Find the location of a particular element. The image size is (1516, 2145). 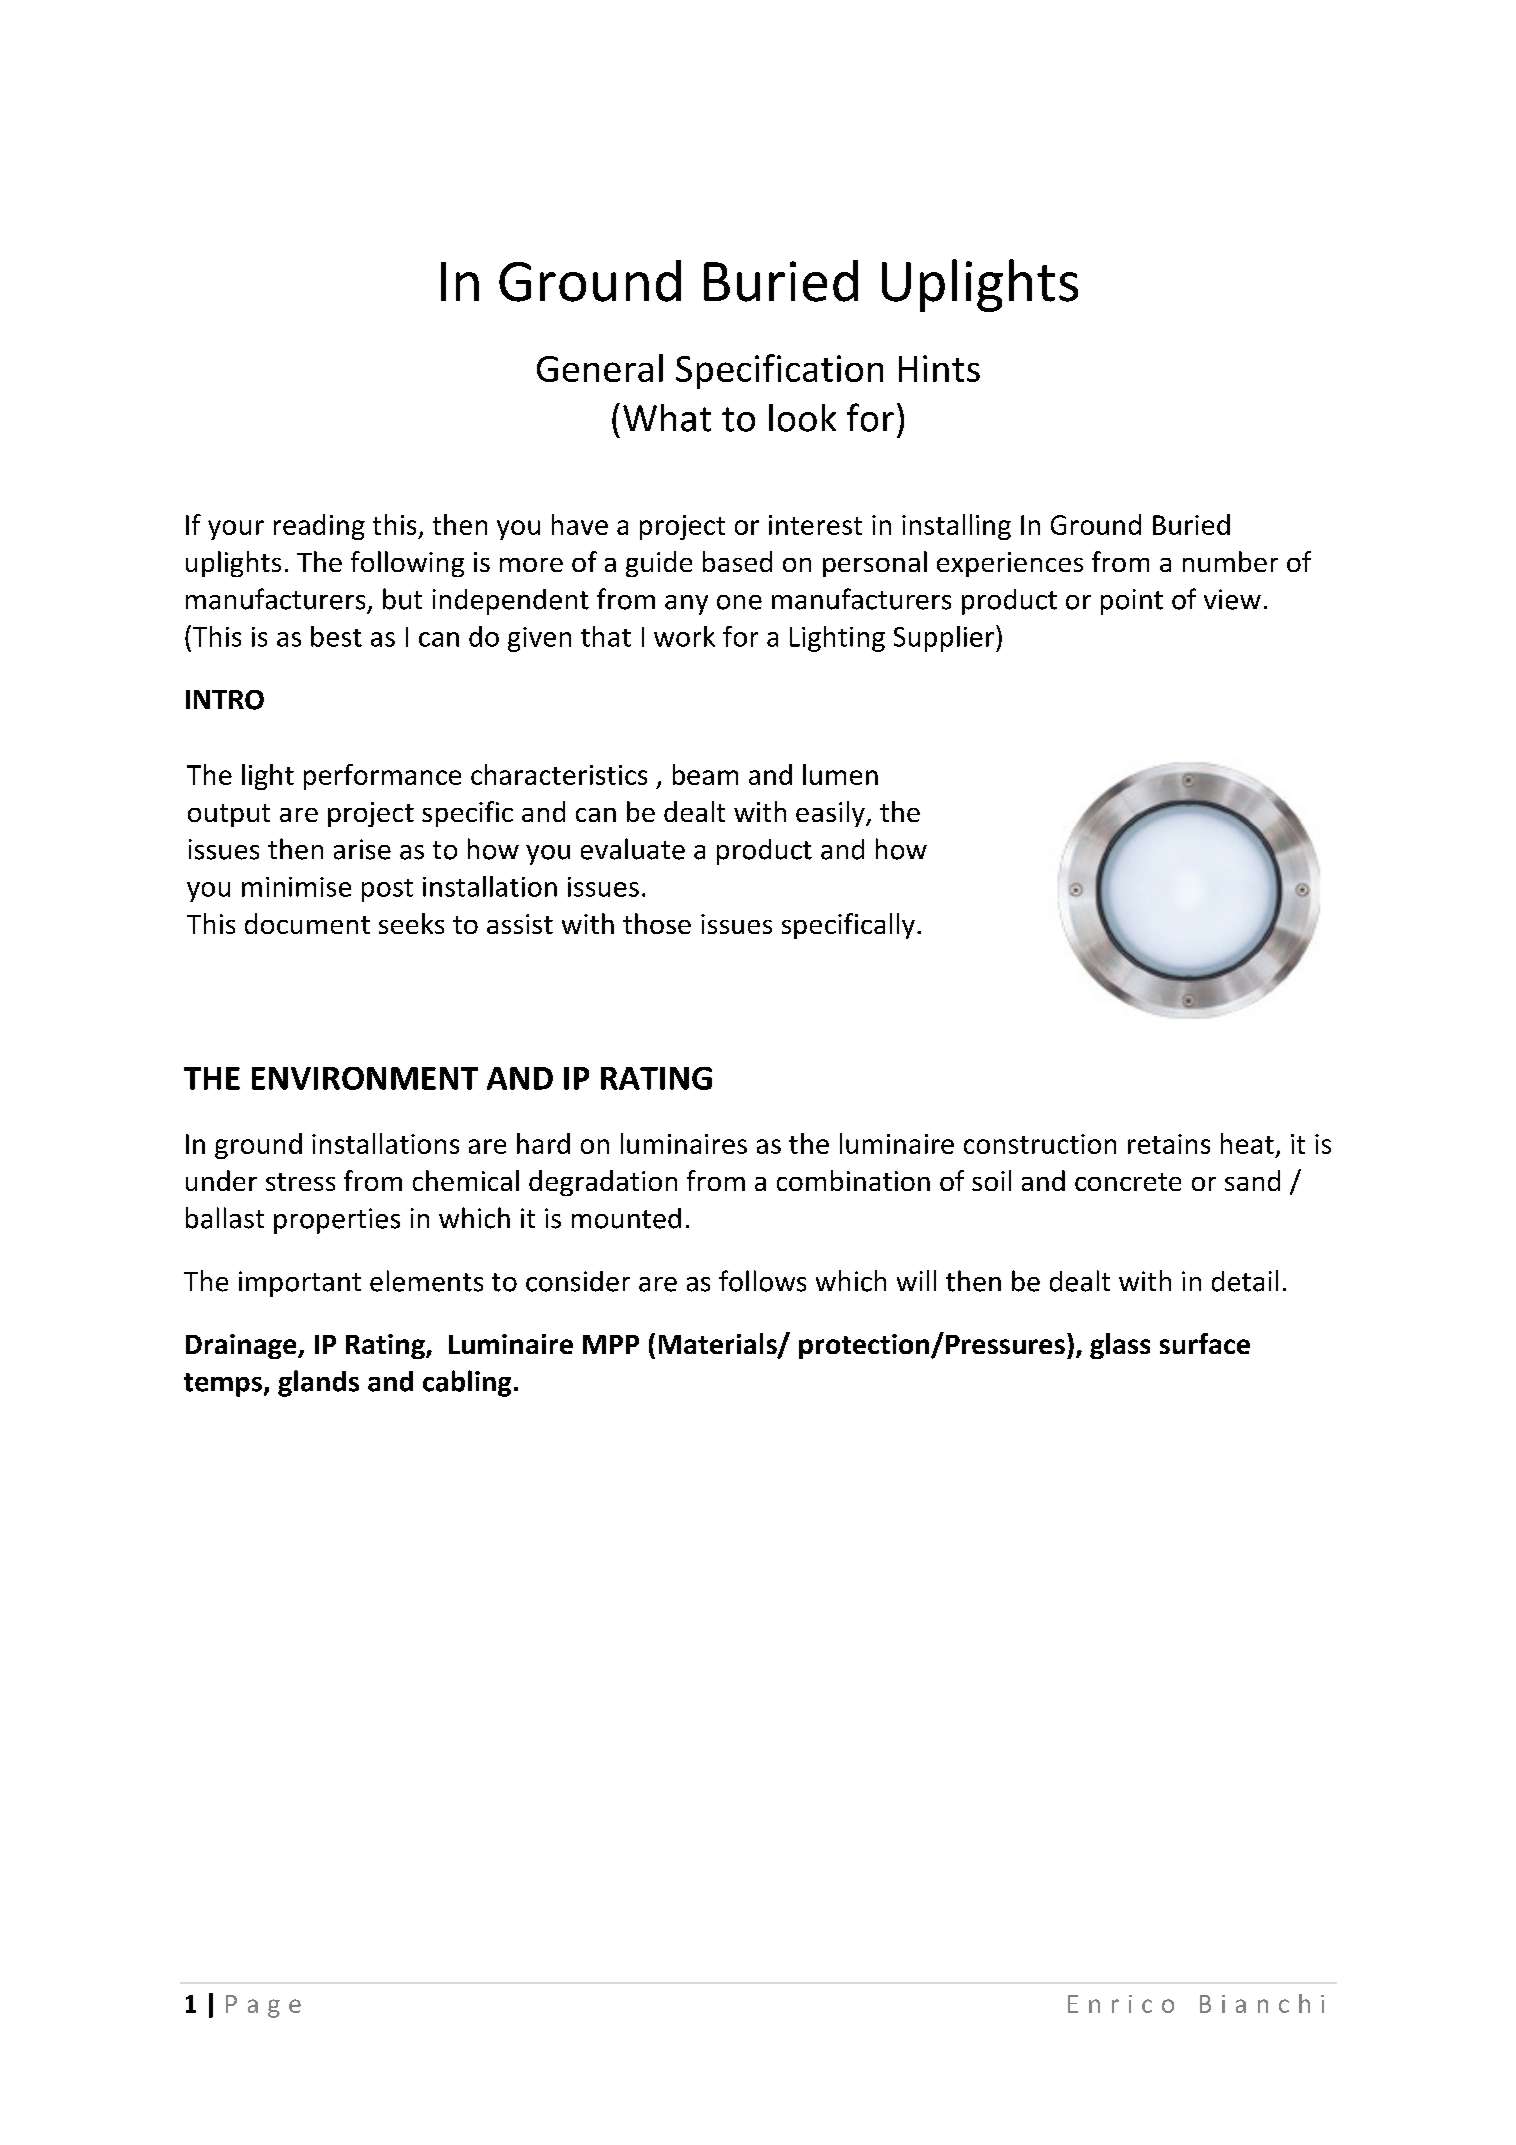

ENVIRONMENT is located at coordinates (365, 1078).
